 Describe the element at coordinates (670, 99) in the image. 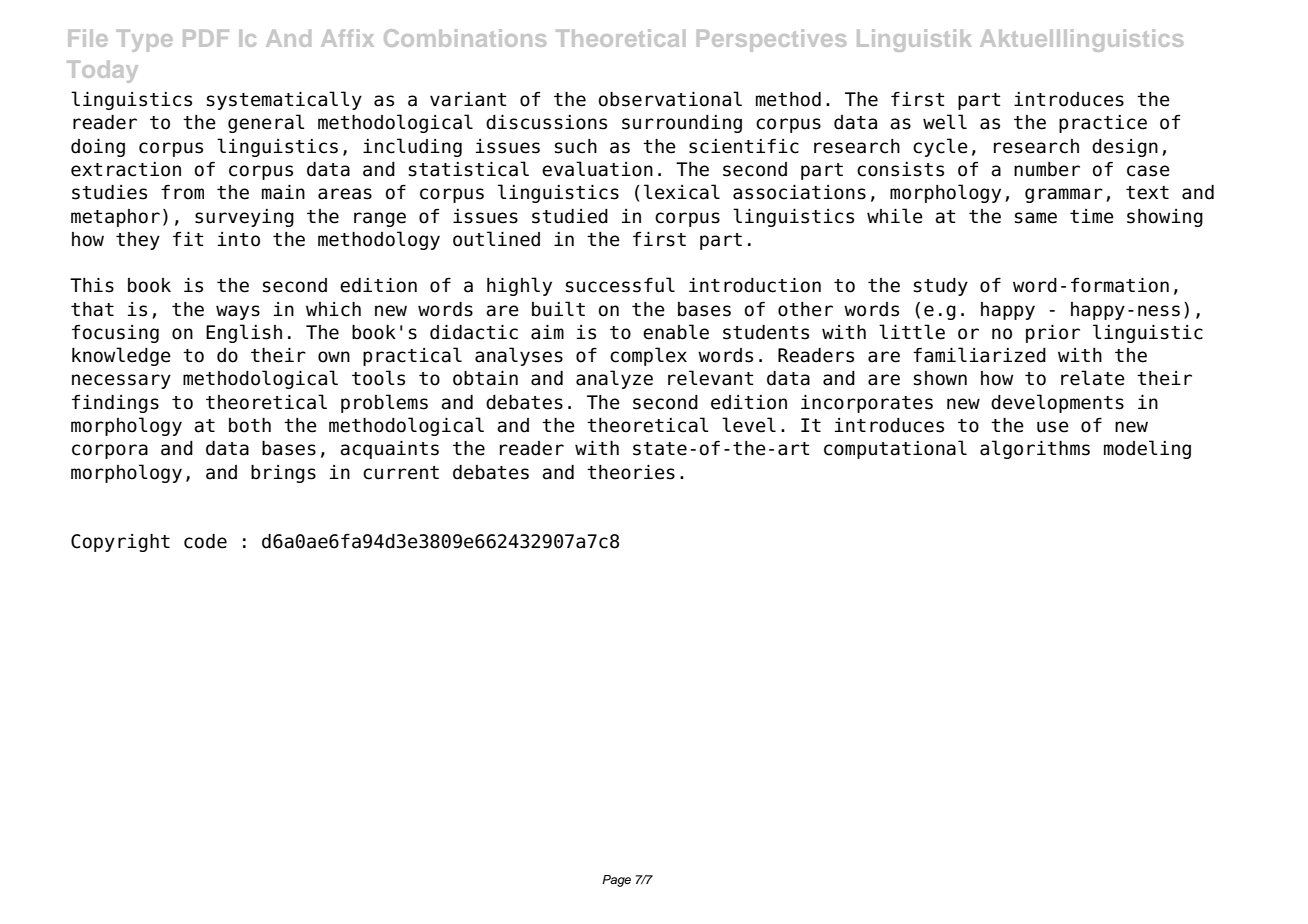

I see `observational` at that location.
